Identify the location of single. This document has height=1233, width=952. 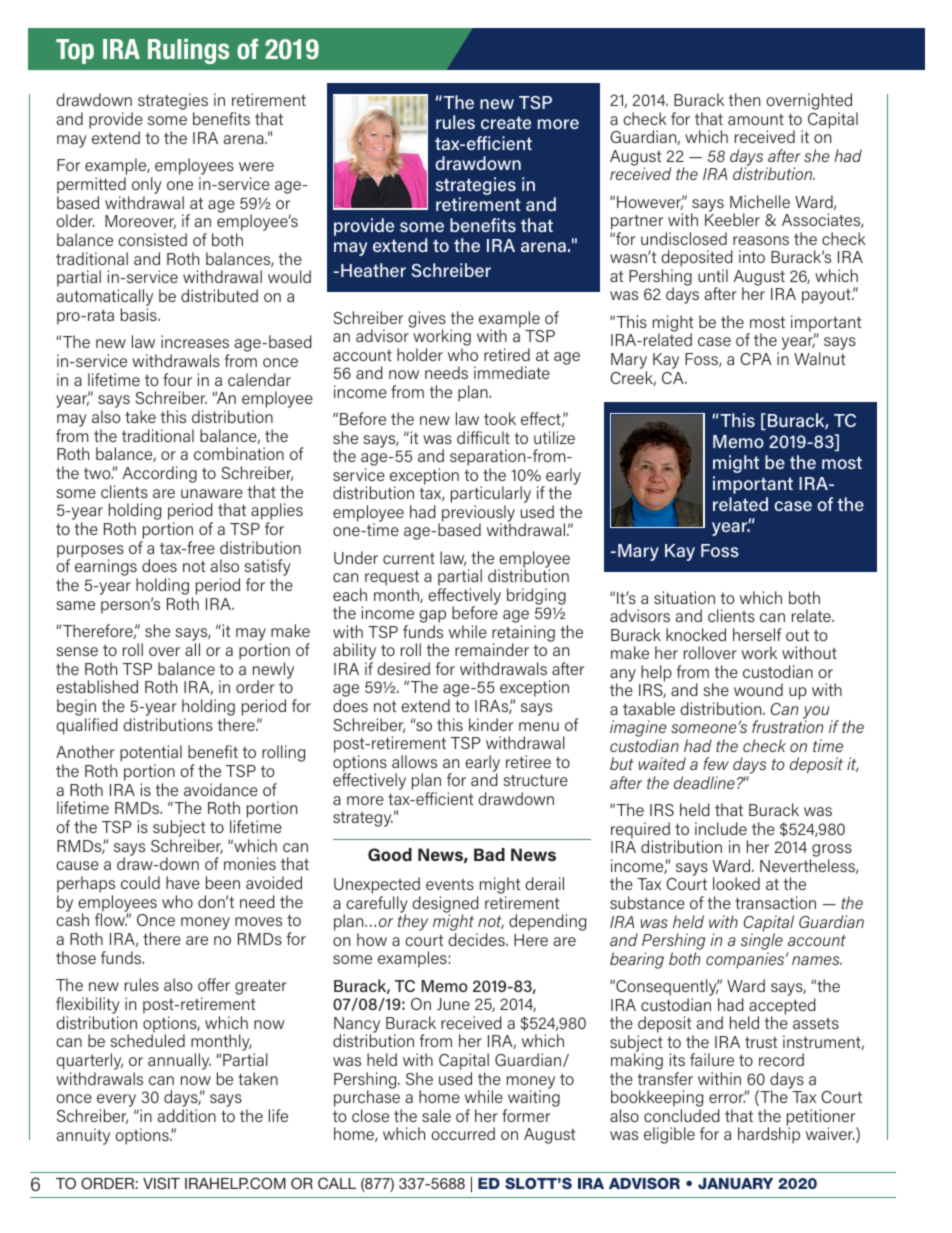
(762, 942).
